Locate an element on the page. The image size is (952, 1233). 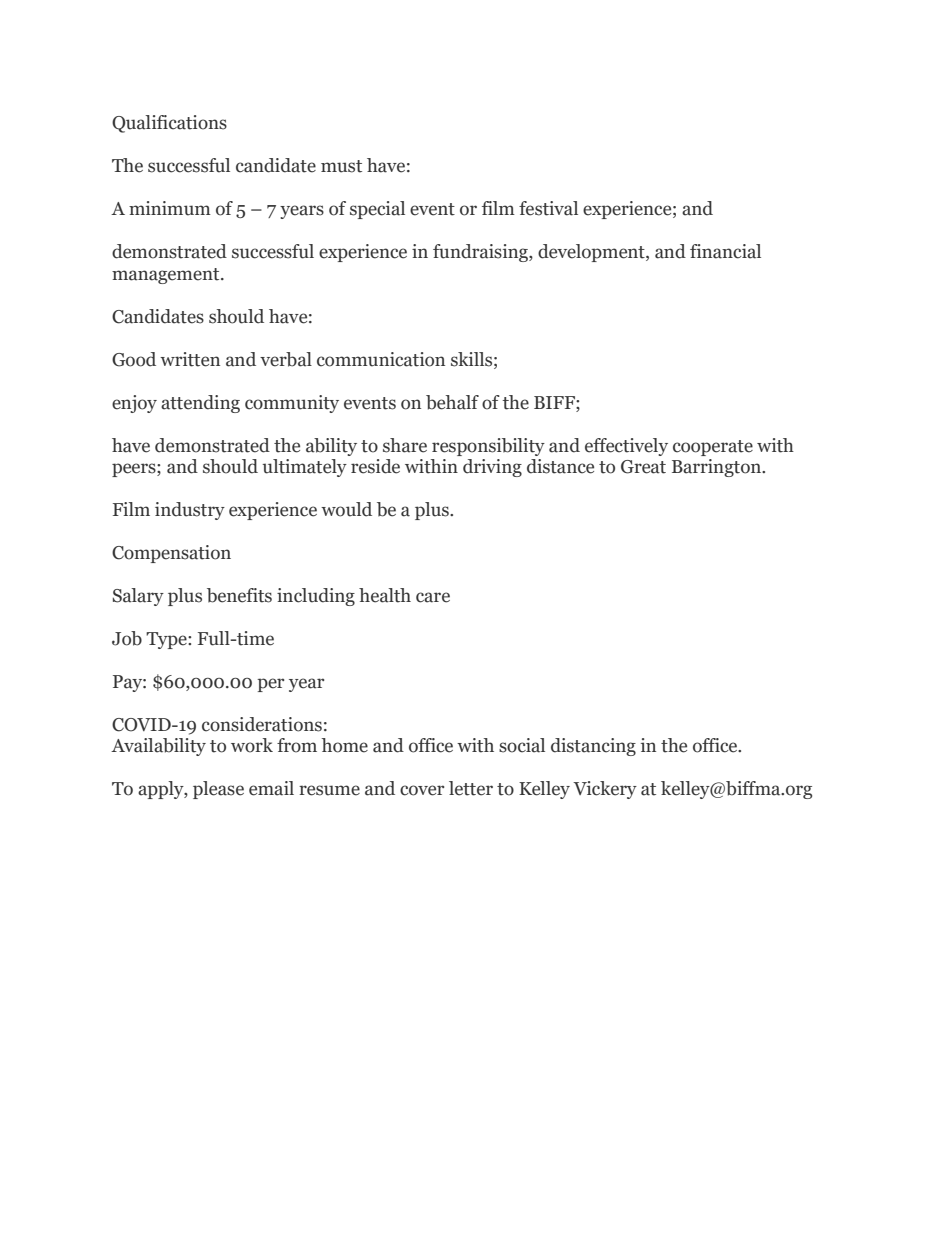
care is located at coordinates (433, 597).
